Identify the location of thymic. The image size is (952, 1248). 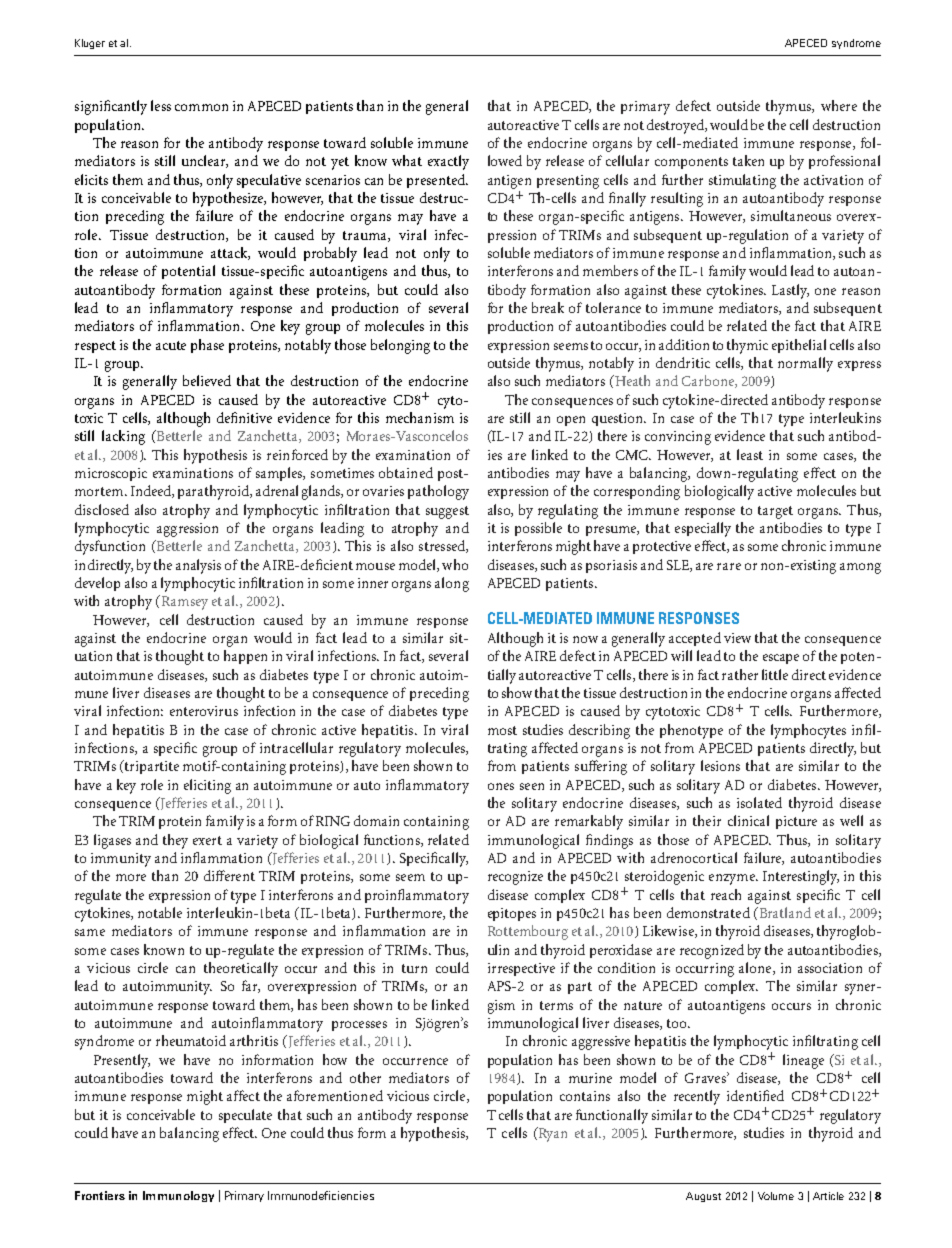
(747, 346).
